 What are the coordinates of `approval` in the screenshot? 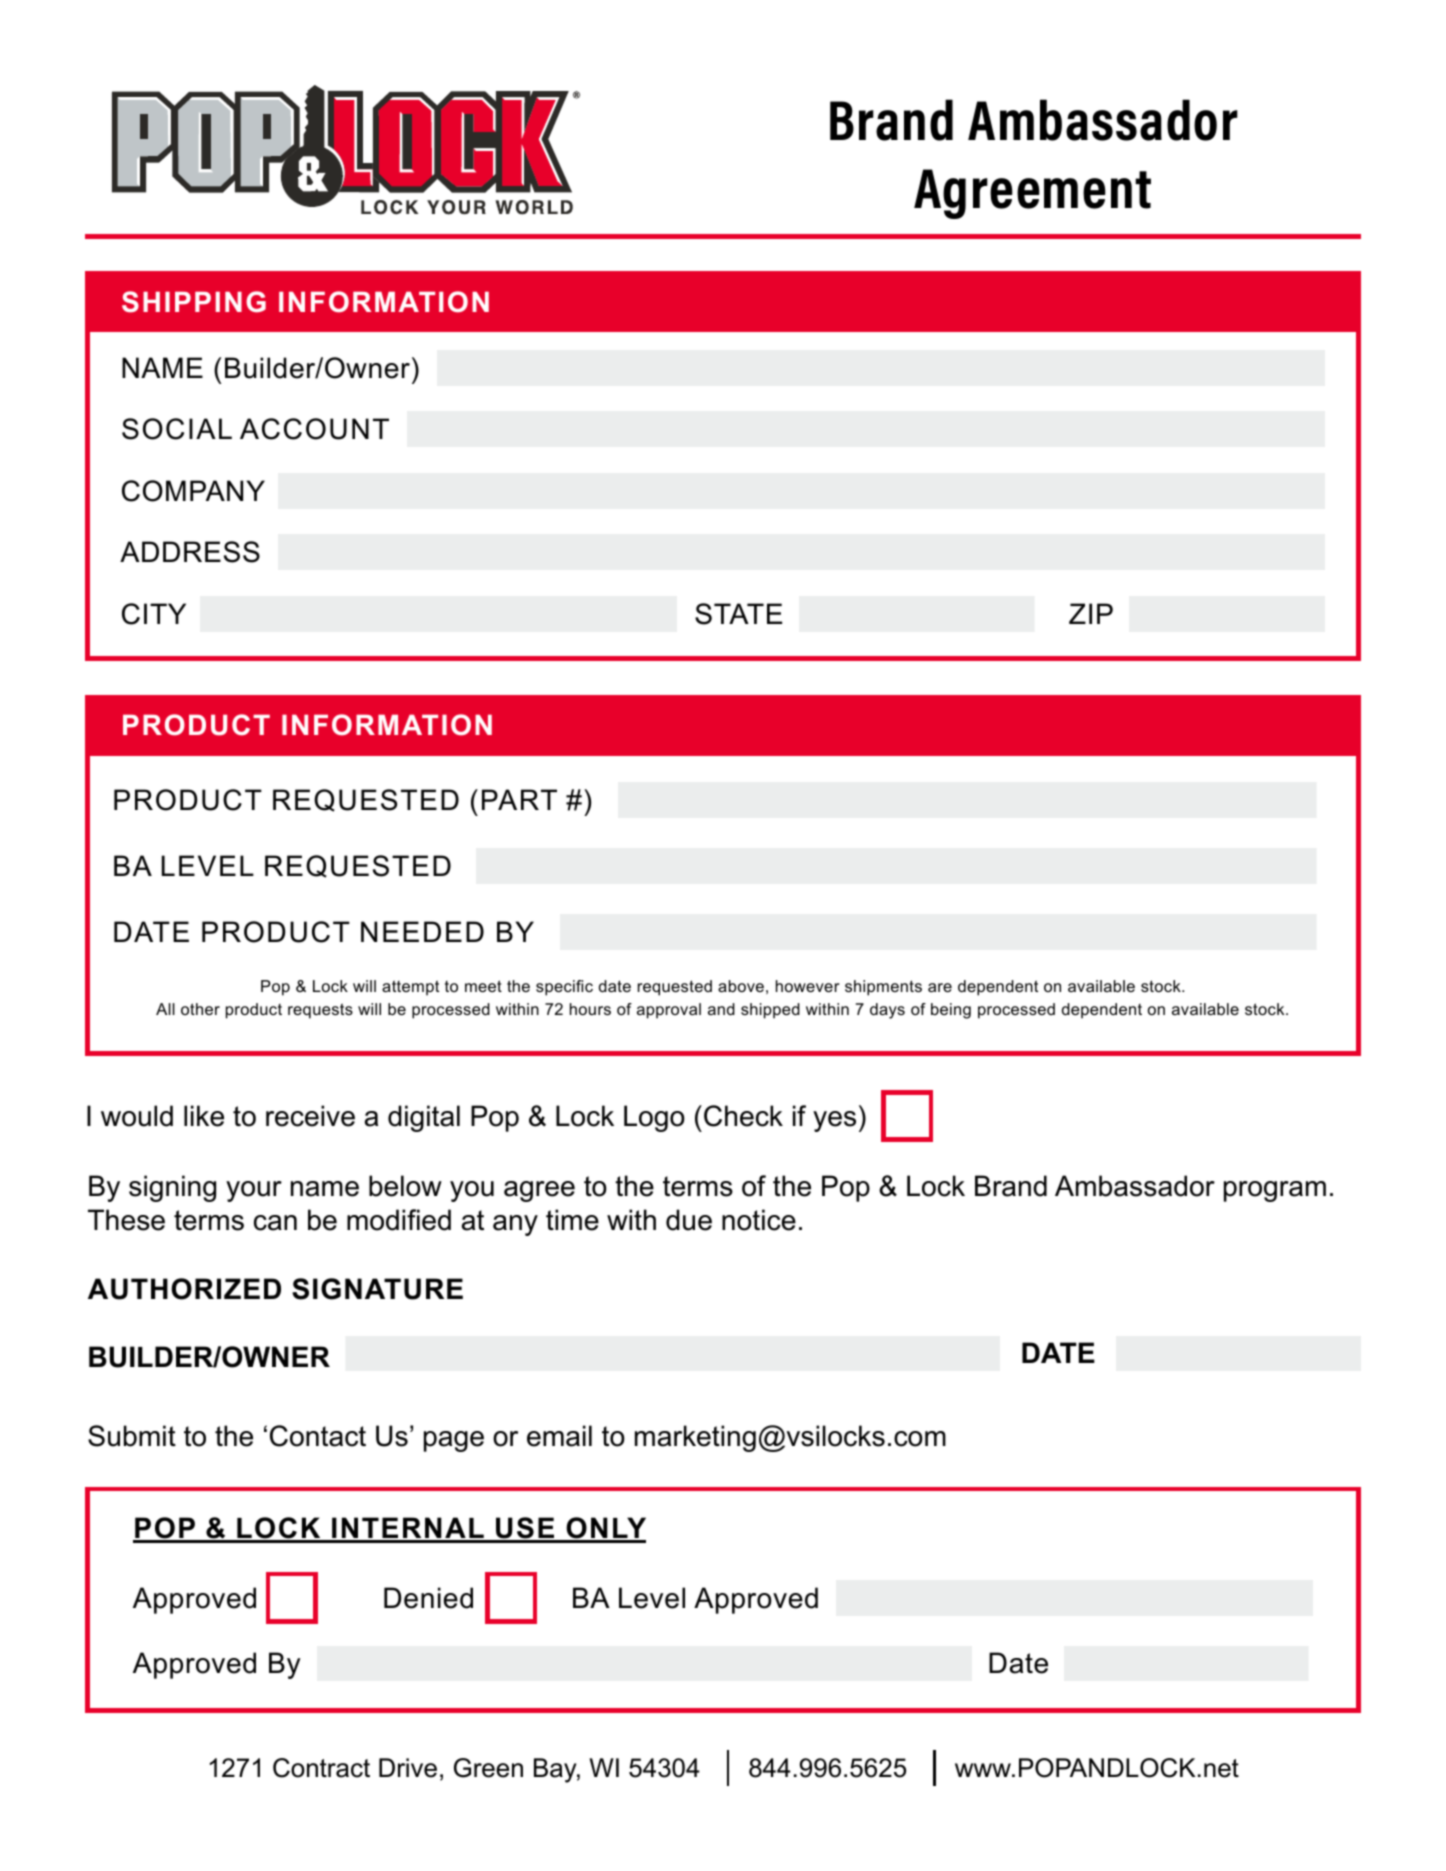 It's located at (669, 1011).
